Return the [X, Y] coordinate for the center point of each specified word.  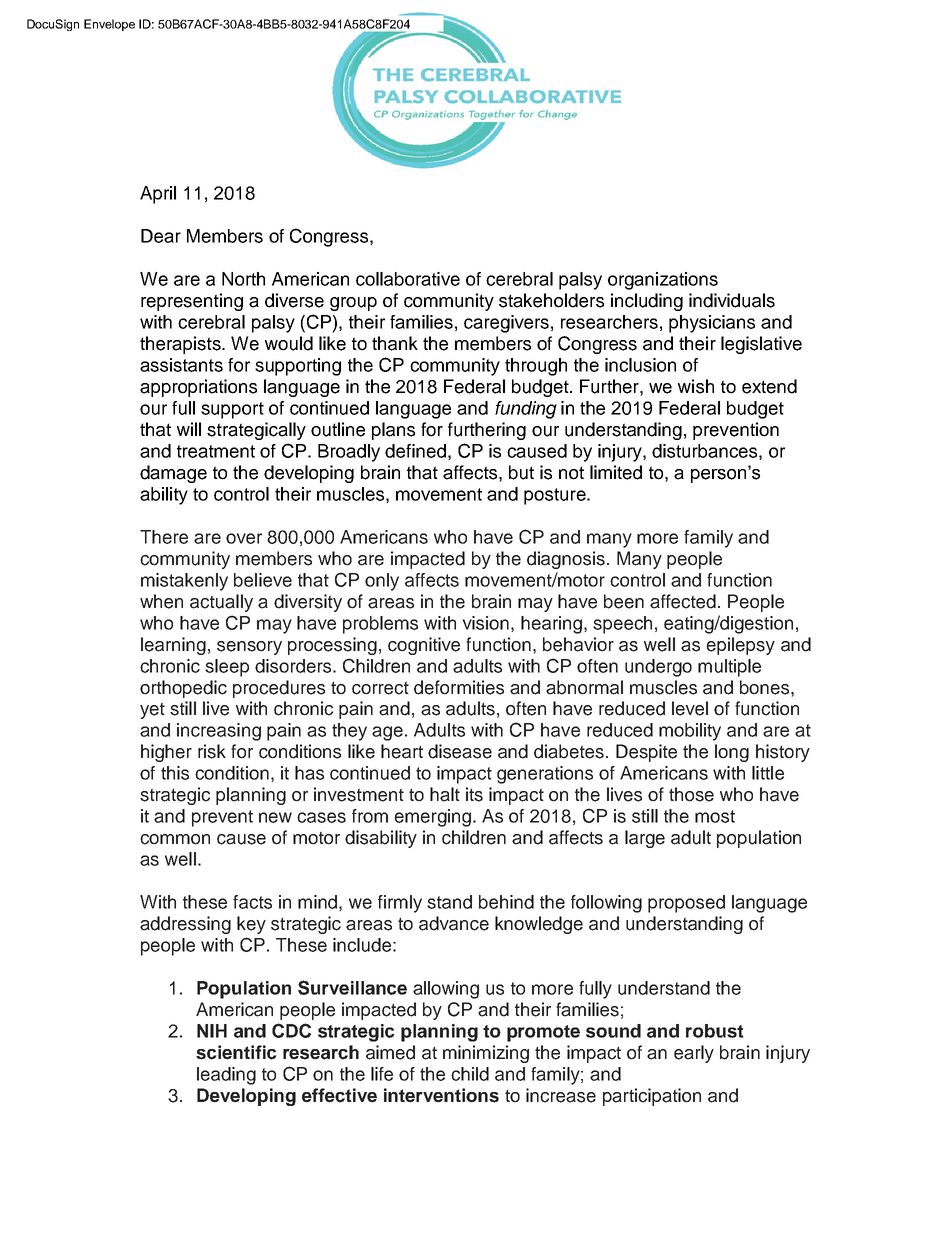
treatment [216, 451]
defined [415, 451]
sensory [249, 648]
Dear [161, 236]
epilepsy [740, 646]
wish [696, 386]
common [175, 839]
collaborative [408, 279]
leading [226, 1076]
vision [486, 623]
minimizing [486, 1054]
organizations [663, 281]
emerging [432, 818]
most [715, 816]
